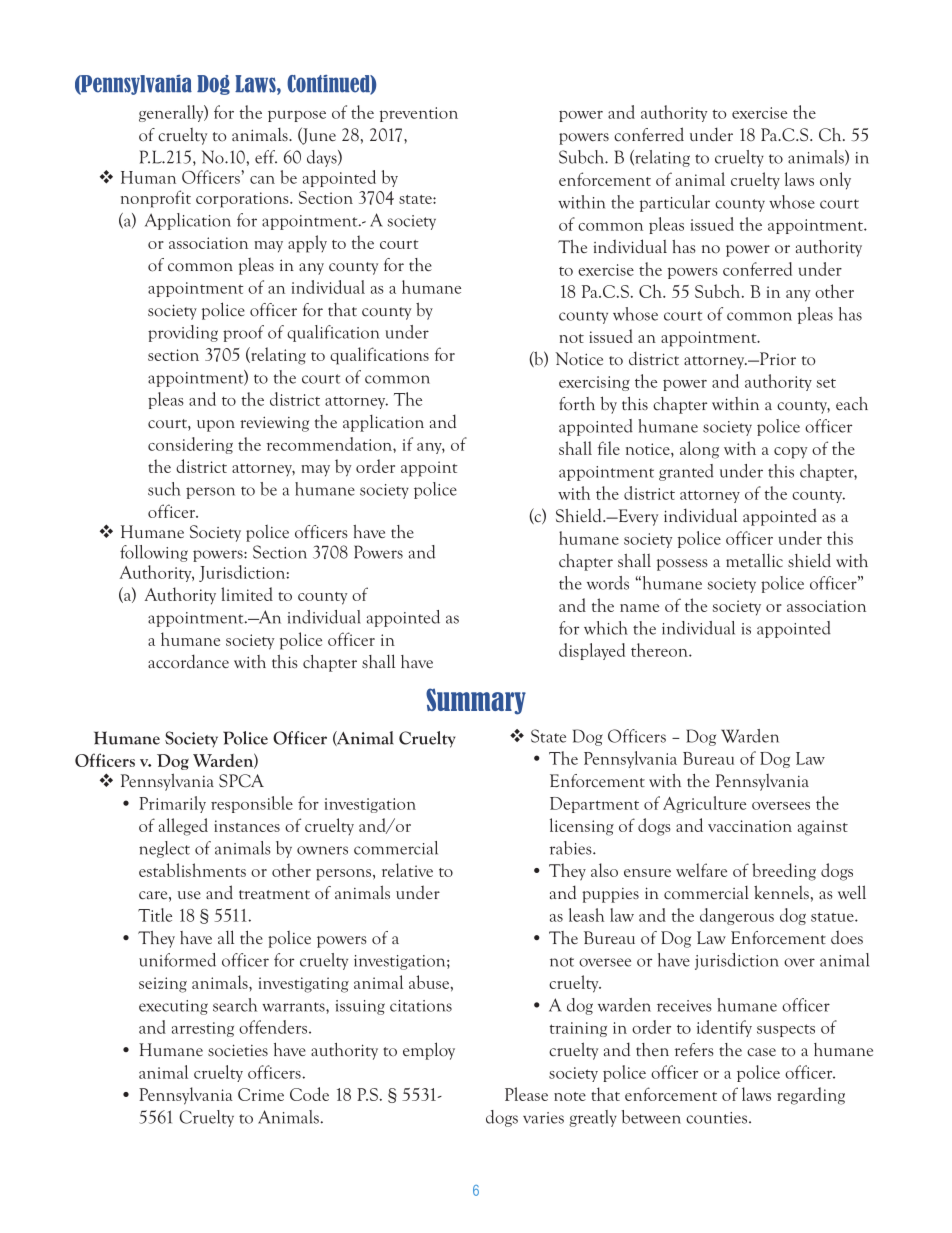 This screenshot has width=952, height=1233. Describe the element at coordinates (790, 453) in the screenshot. I see `copy` at that location.
